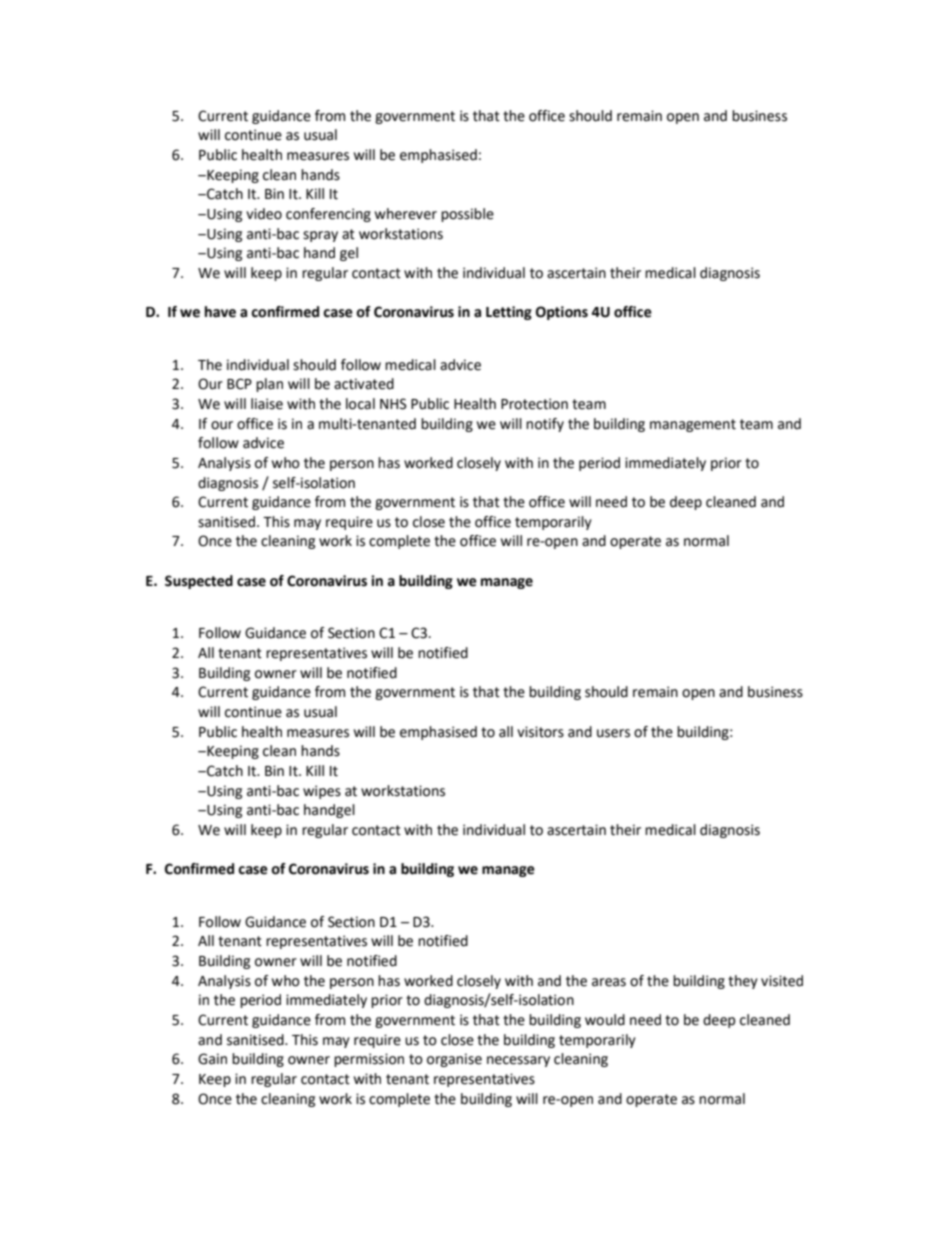  I want to click on Options, so click(562, 313).
